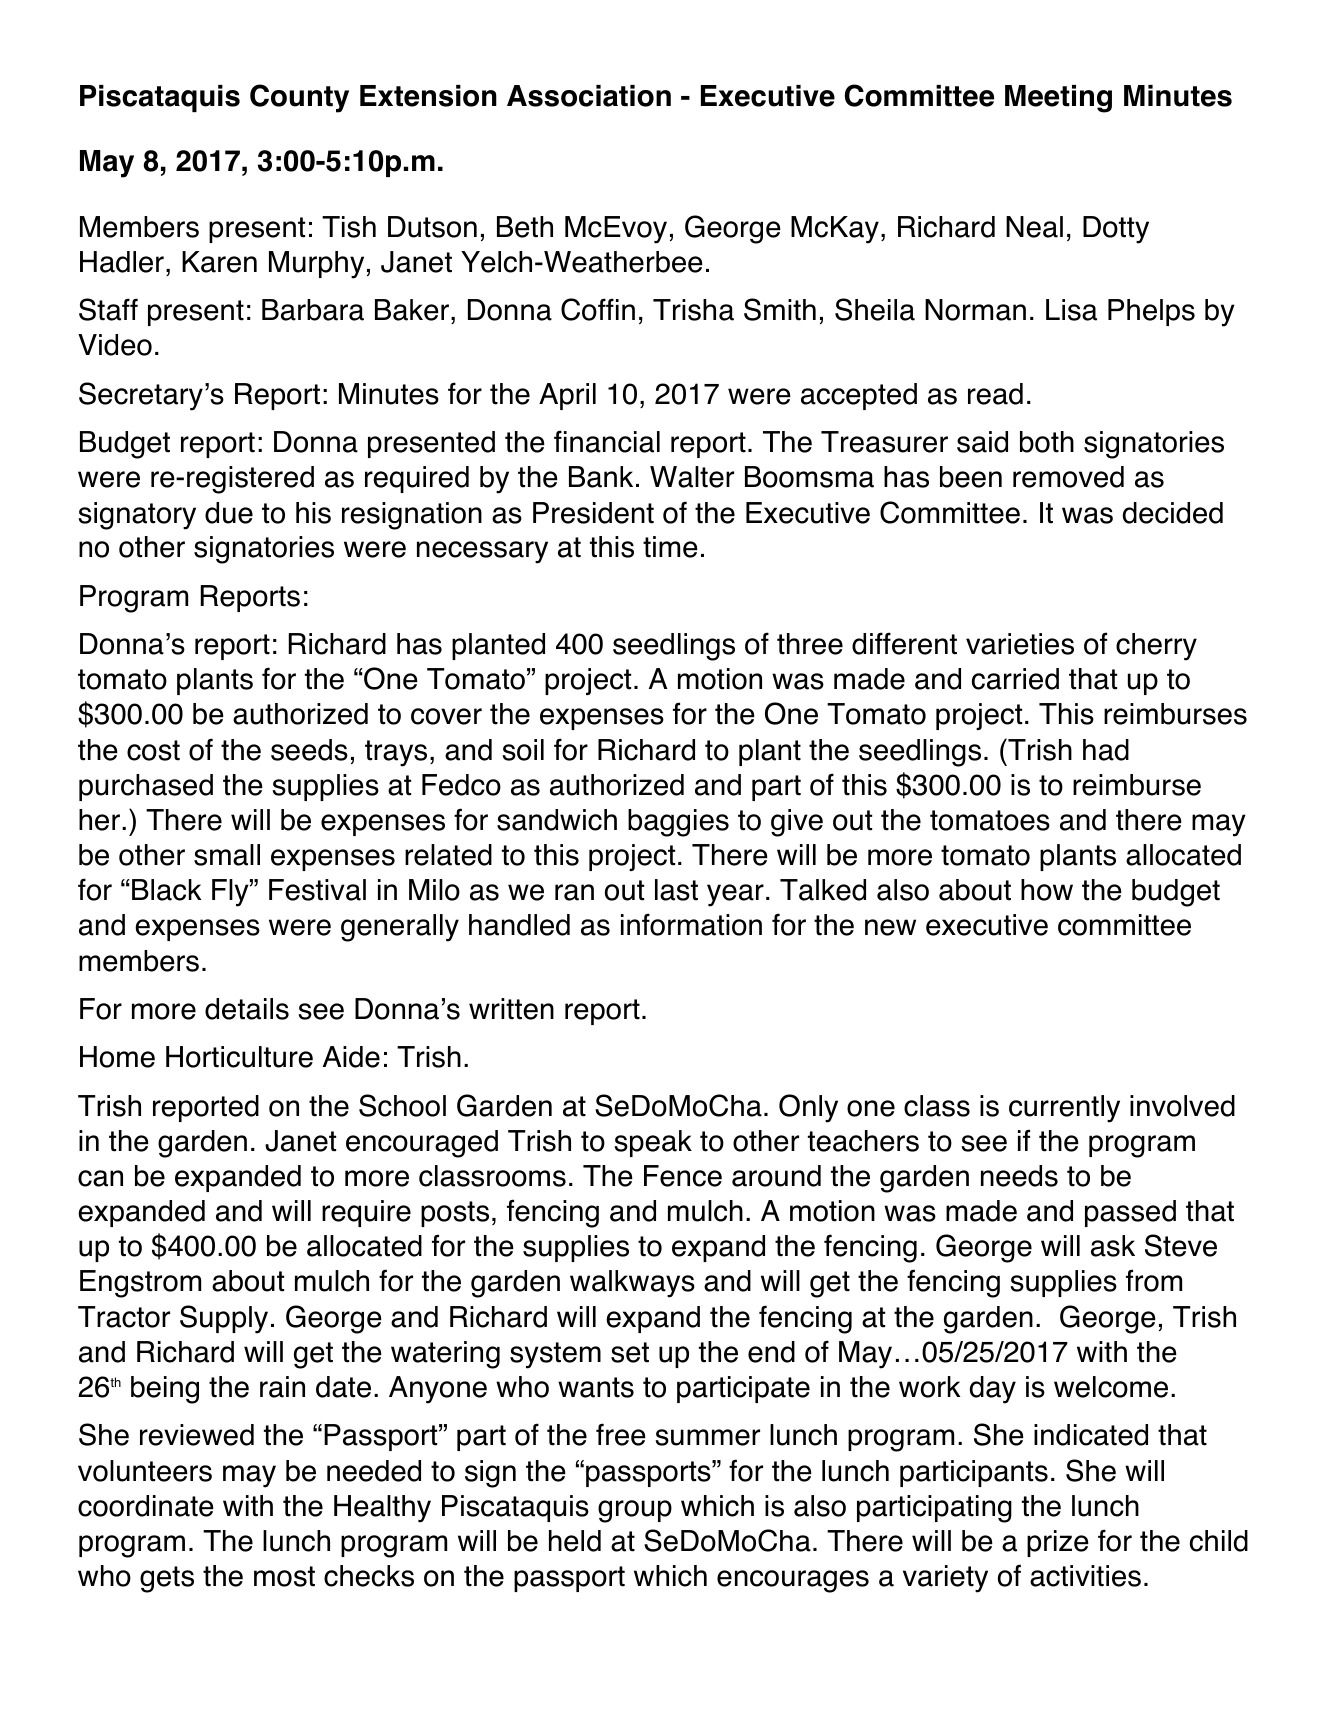 The height and width of the screenshot is (1720, 1329). I want to click on baggies, so click(678, 823).
